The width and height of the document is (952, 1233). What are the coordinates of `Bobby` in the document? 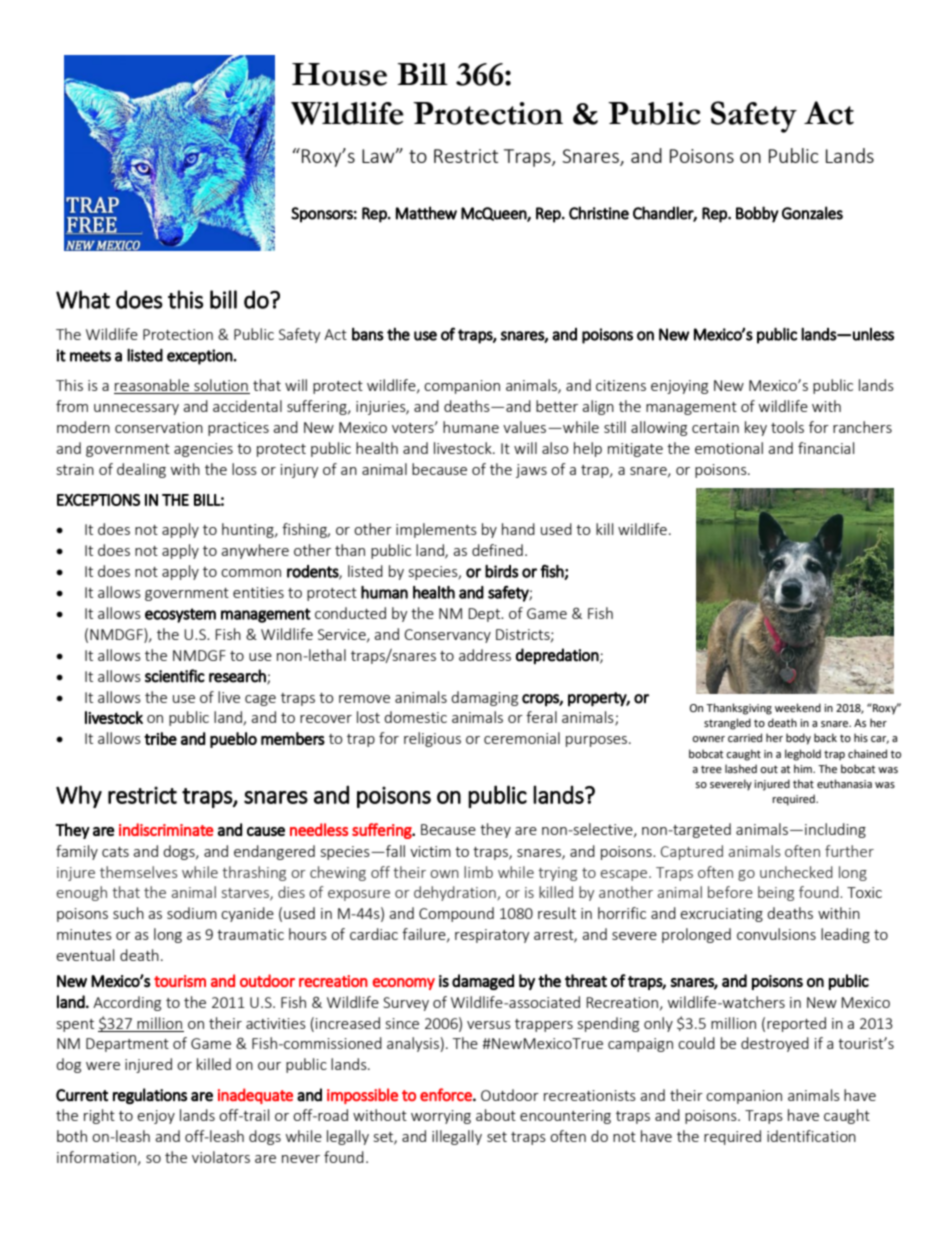 It's located at (757, 214).
